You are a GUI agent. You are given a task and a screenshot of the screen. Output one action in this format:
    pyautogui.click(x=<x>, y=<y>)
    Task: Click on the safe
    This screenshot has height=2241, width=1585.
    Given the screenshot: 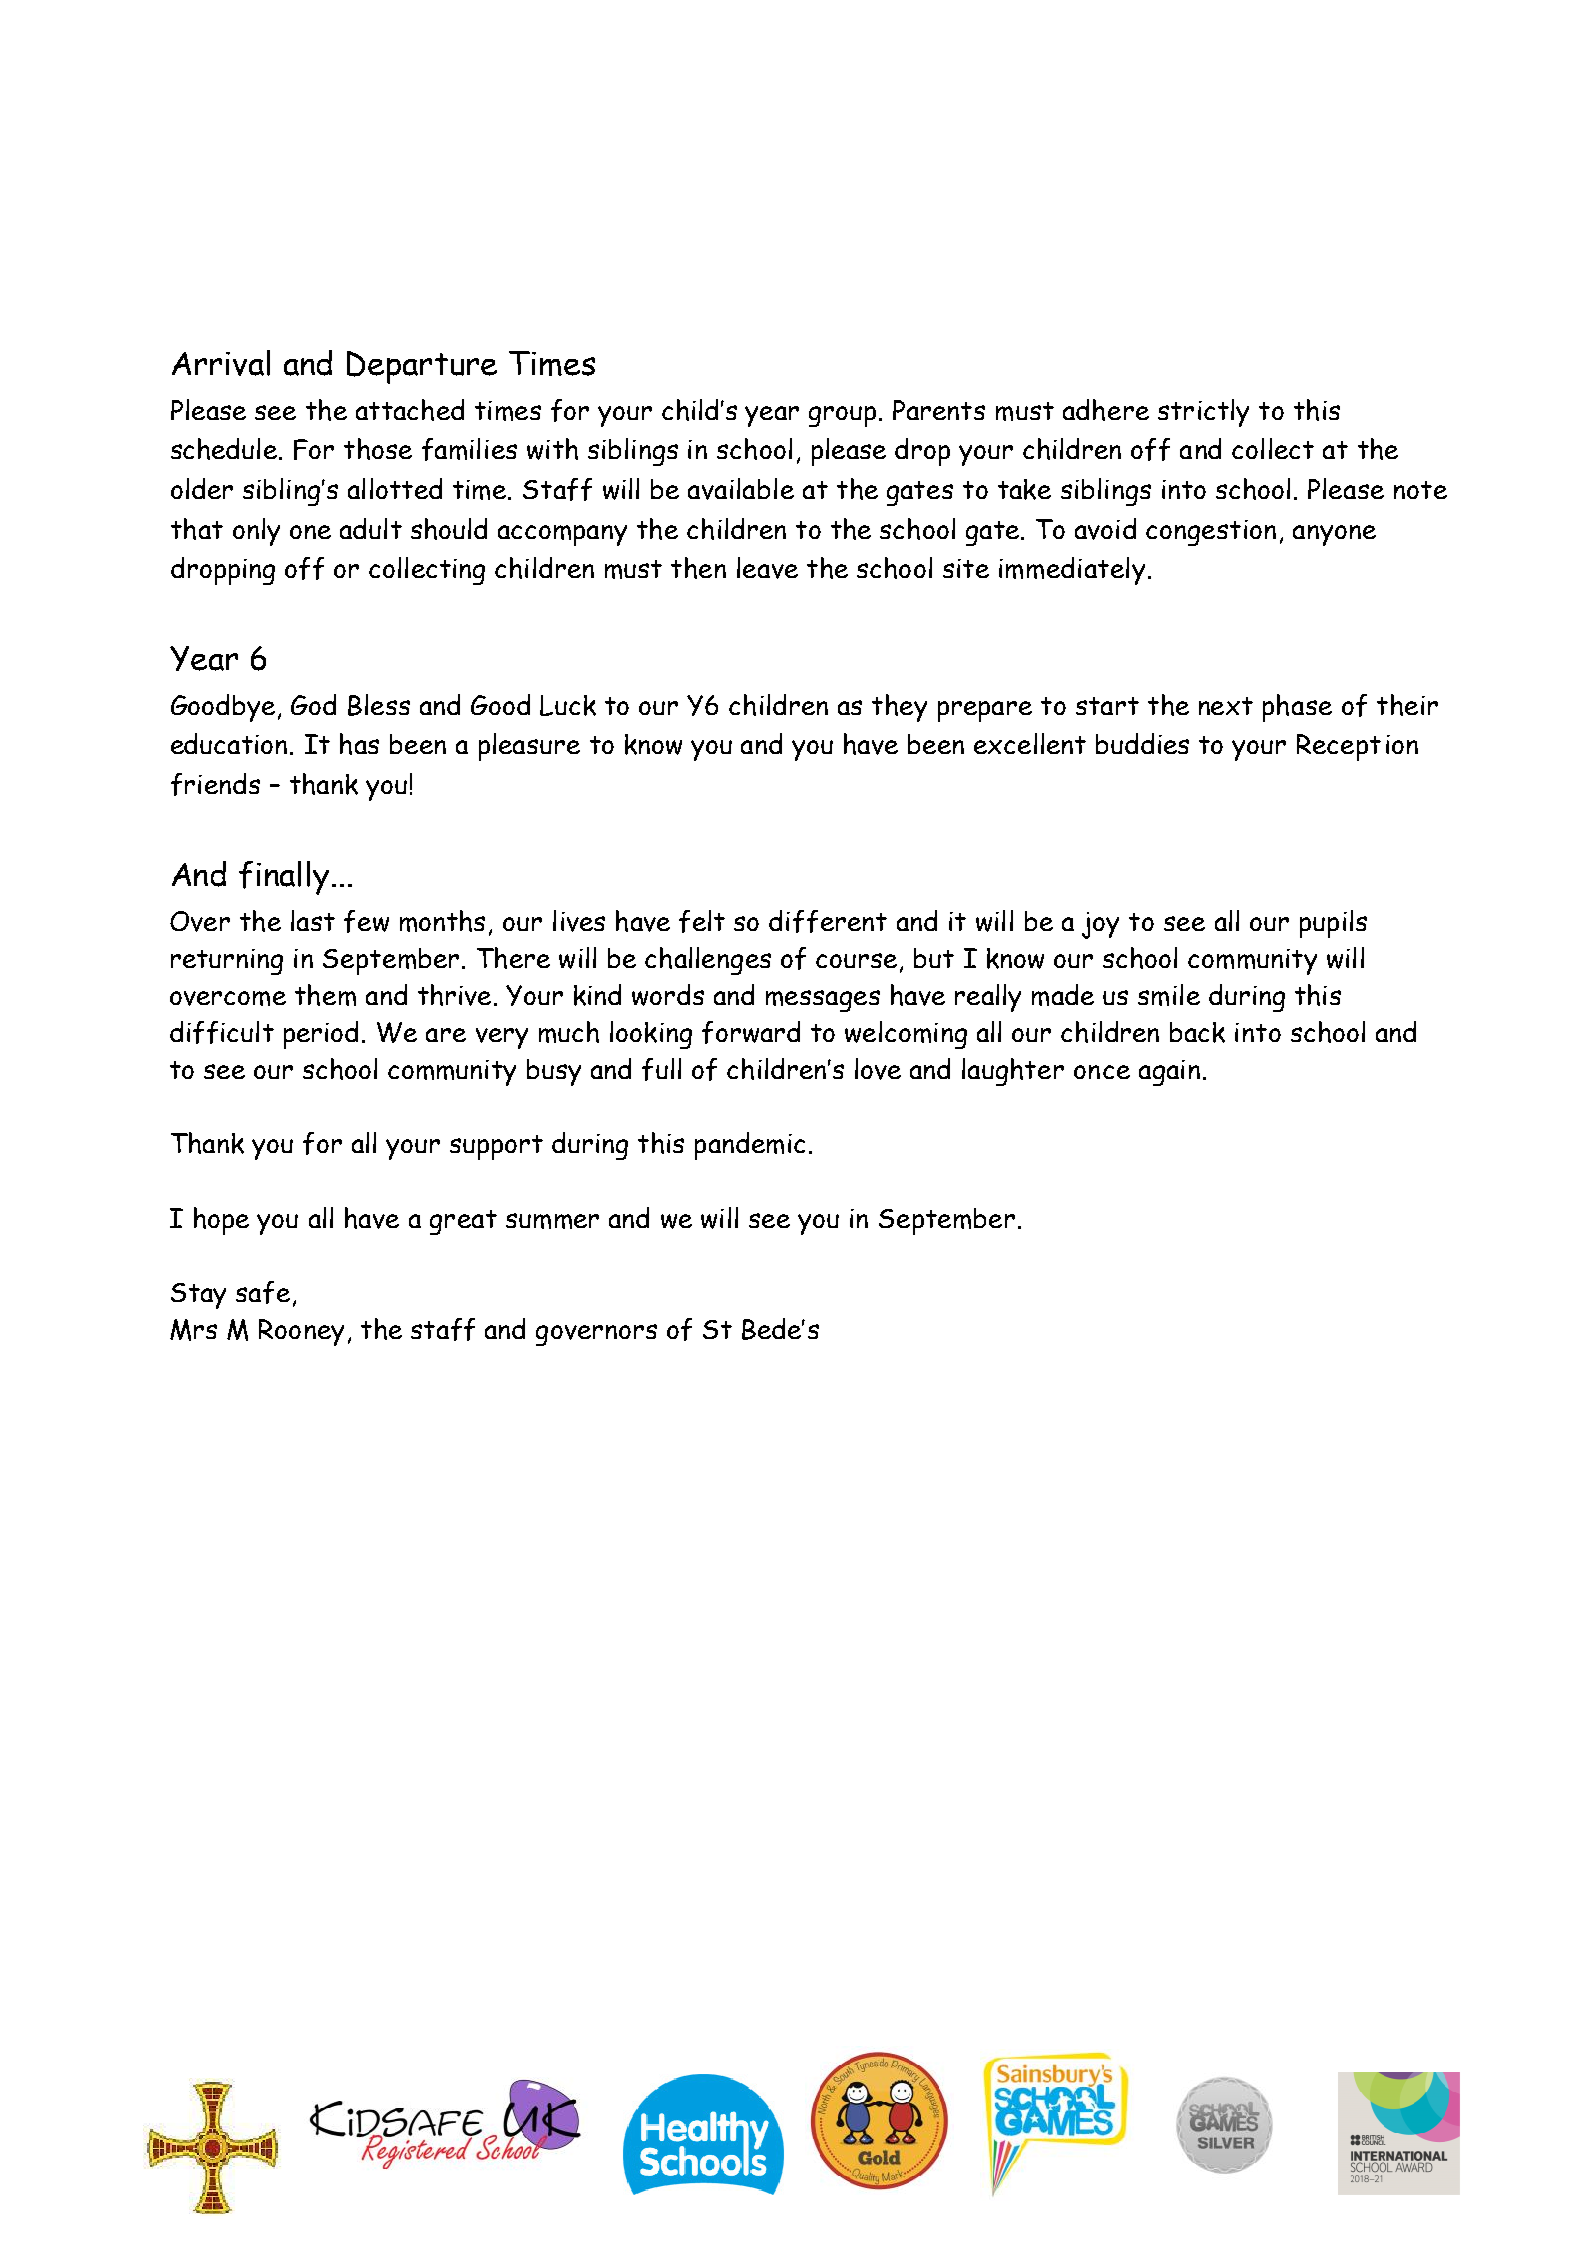 What is the action you would take?
    pyautogui.click(x=263, y=1292)
